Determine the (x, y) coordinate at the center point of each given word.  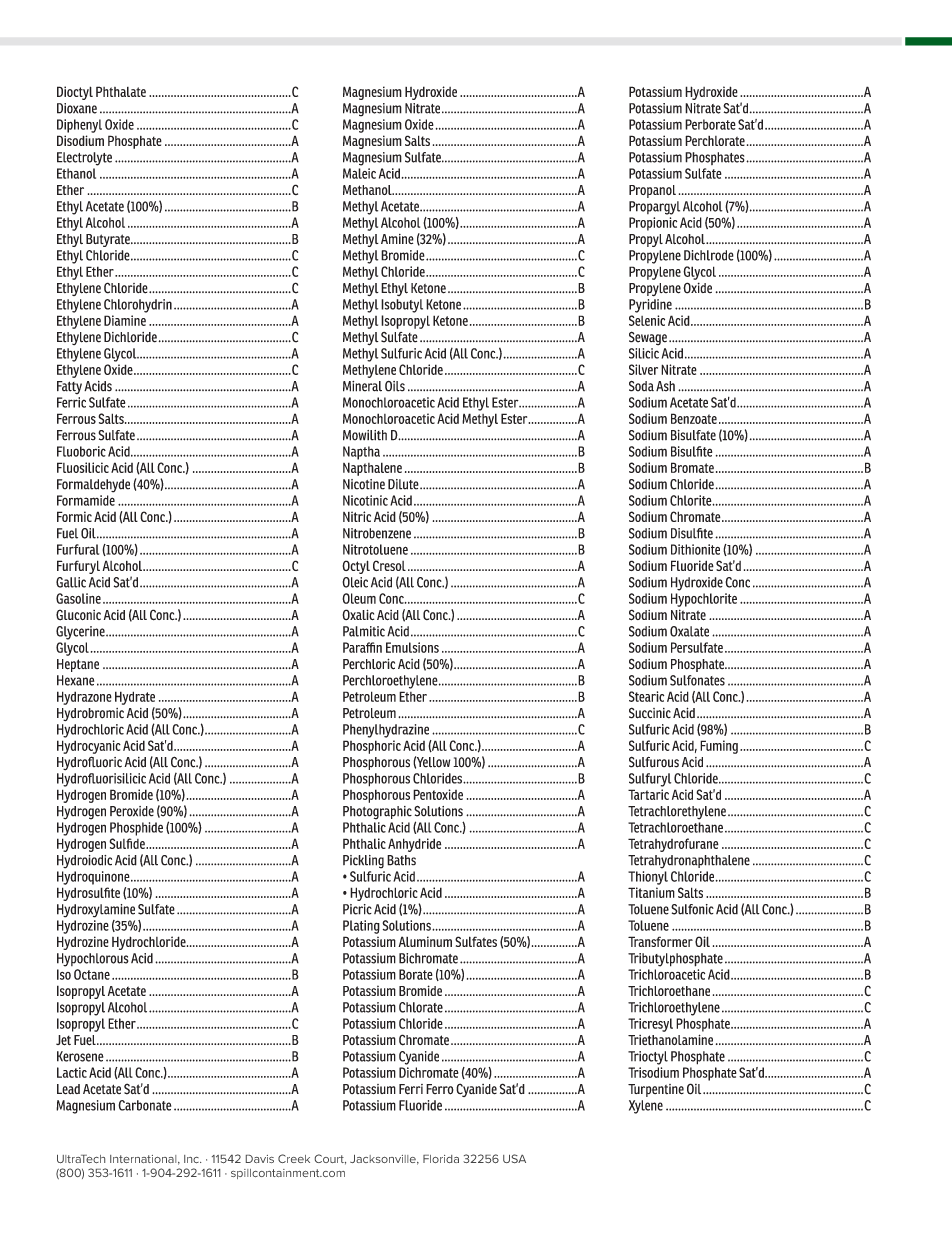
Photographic (377, 813)
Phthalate (121, 91)
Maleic (359, 173)
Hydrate (135, 698)
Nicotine (364, 484)
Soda (641, 386)
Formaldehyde (93, 486)
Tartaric (648, 794)
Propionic (653, 224)
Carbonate (144, 1105)
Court (330, 1159)
